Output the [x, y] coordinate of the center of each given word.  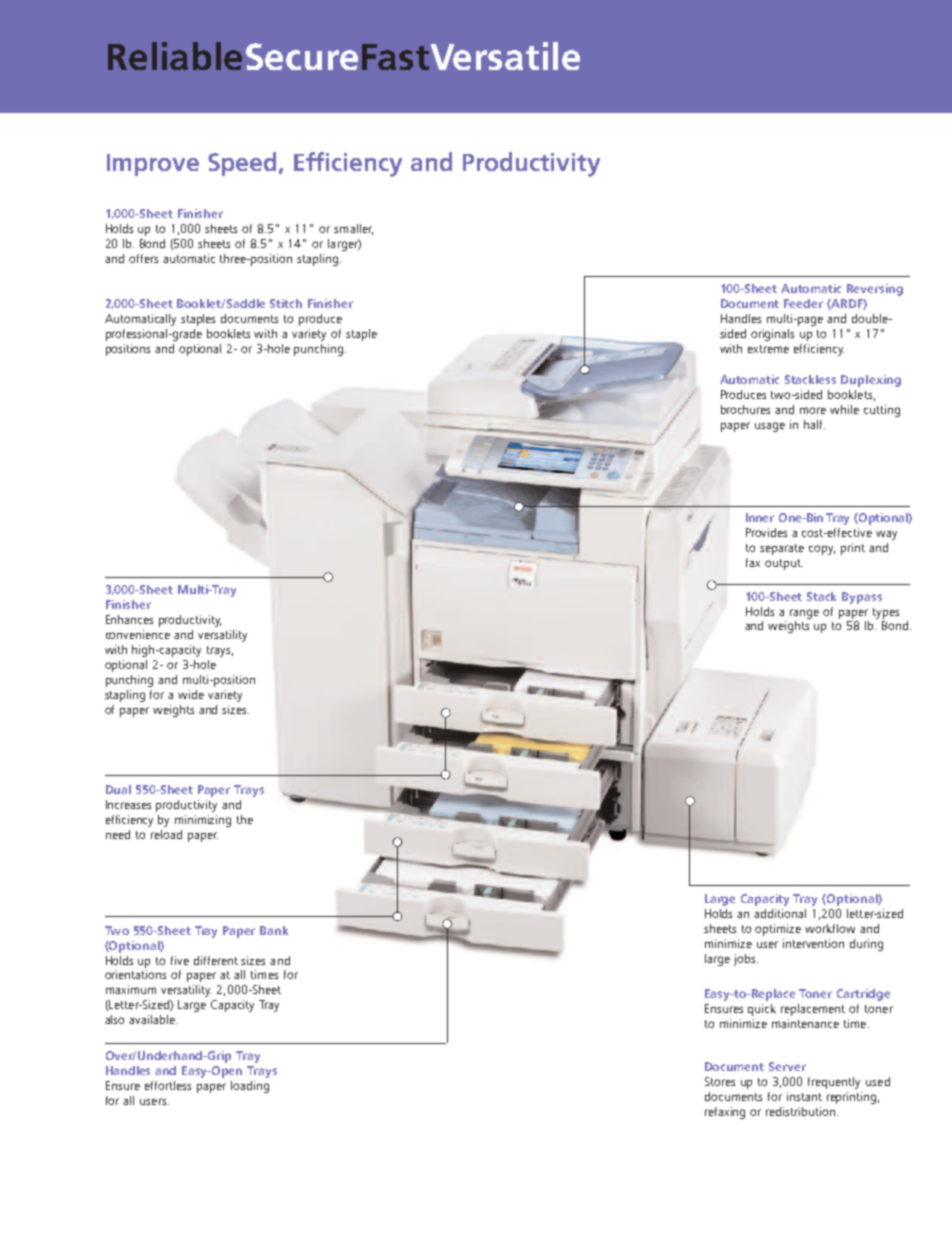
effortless [168, 1085]
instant [804, 1096]
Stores [720, 1081]
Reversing [875, 290]
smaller [353, 229]
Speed [244, 164]
